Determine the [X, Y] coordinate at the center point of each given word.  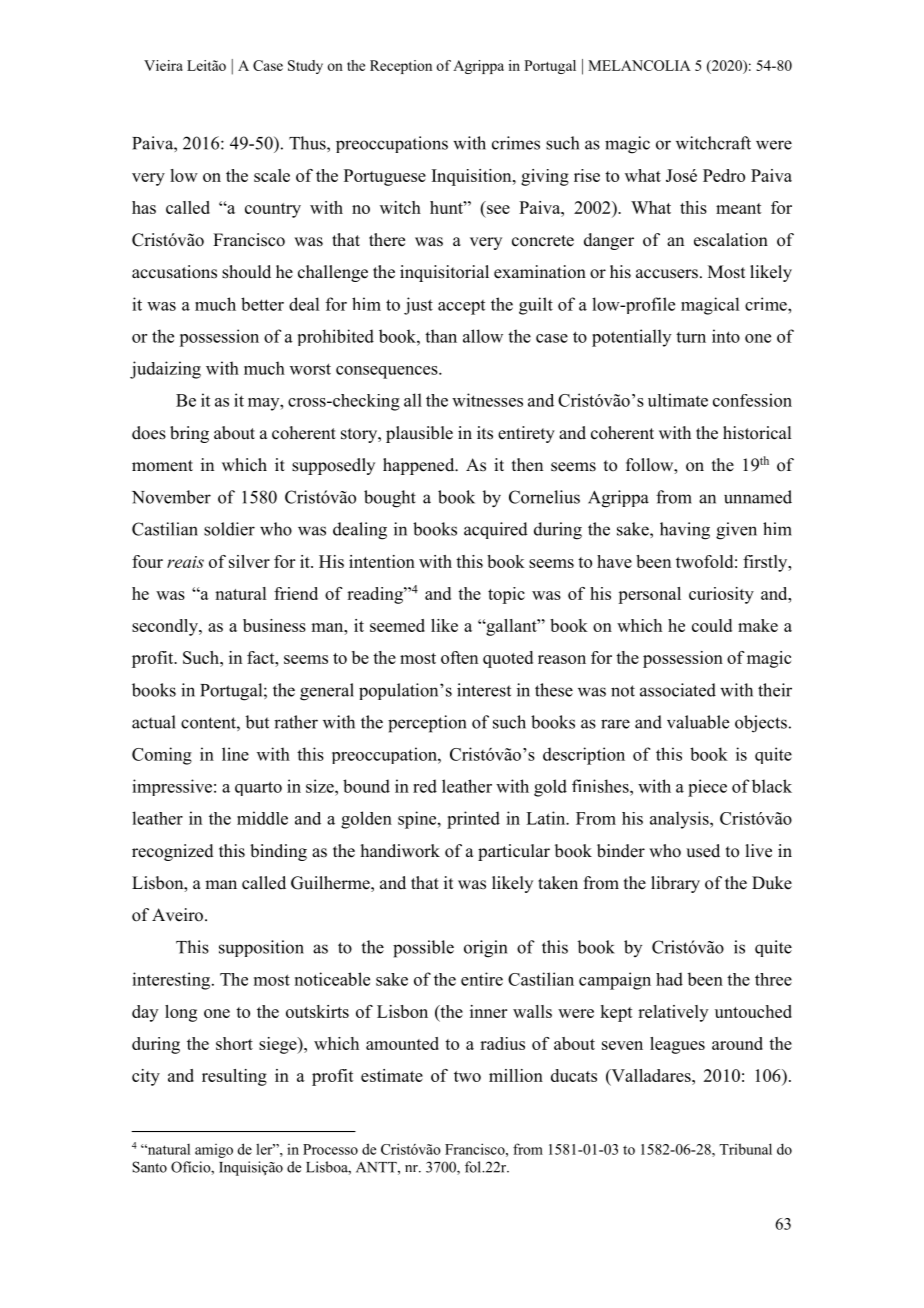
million [516, 1075]
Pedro [724, 175]
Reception [401, 67]
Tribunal [745, 1149]
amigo [214, 1151]
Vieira [163, 65]
